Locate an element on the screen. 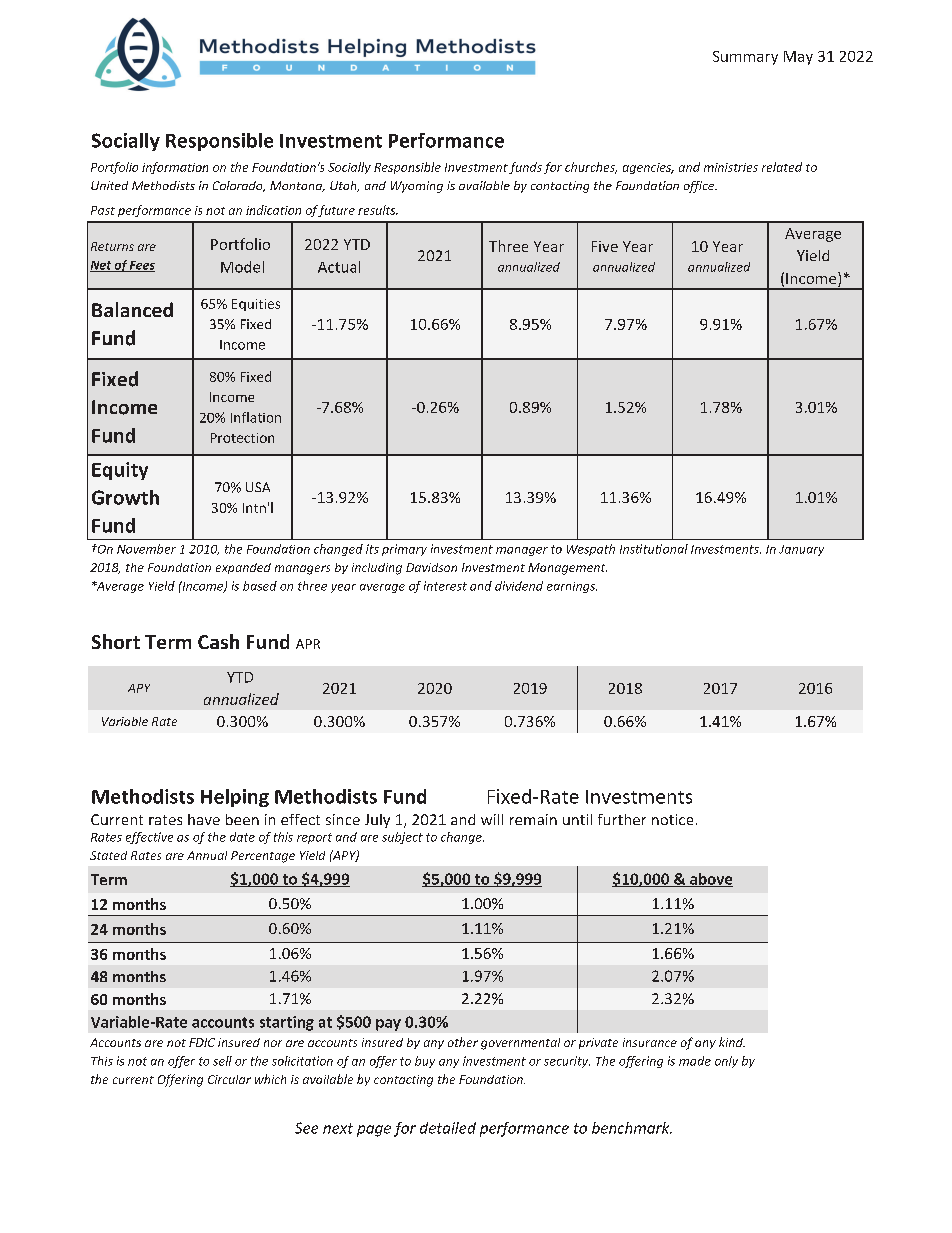 The image size is (952, 1233). Institutional is located at coordinates (654, 549).
